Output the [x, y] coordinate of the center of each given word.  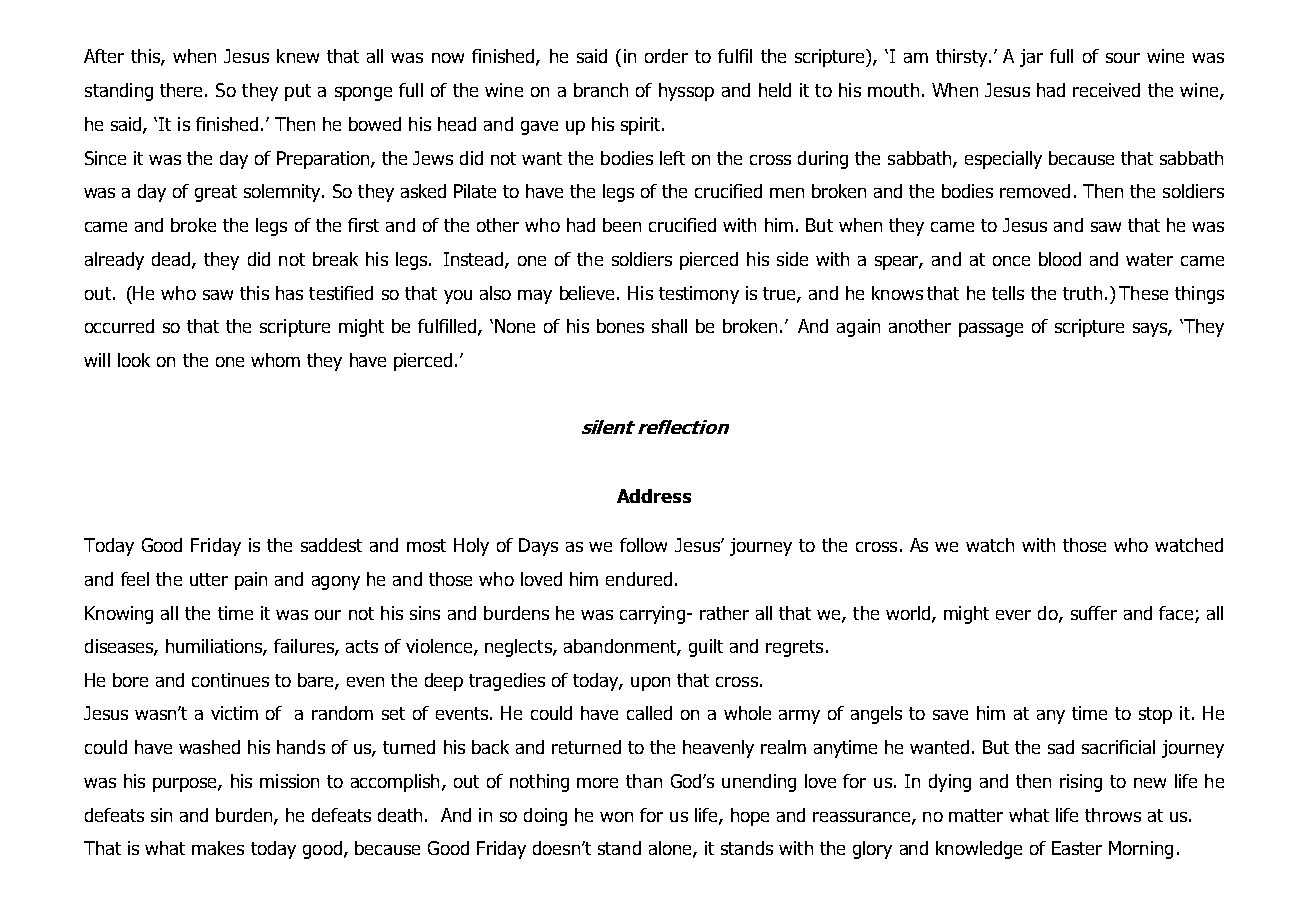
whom [275, 360]
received [1106, 90]
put [298, 92]
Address [654, 496]
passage [991, 330]
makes [218, 848]
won [616, 817]
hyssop [686, 92]
